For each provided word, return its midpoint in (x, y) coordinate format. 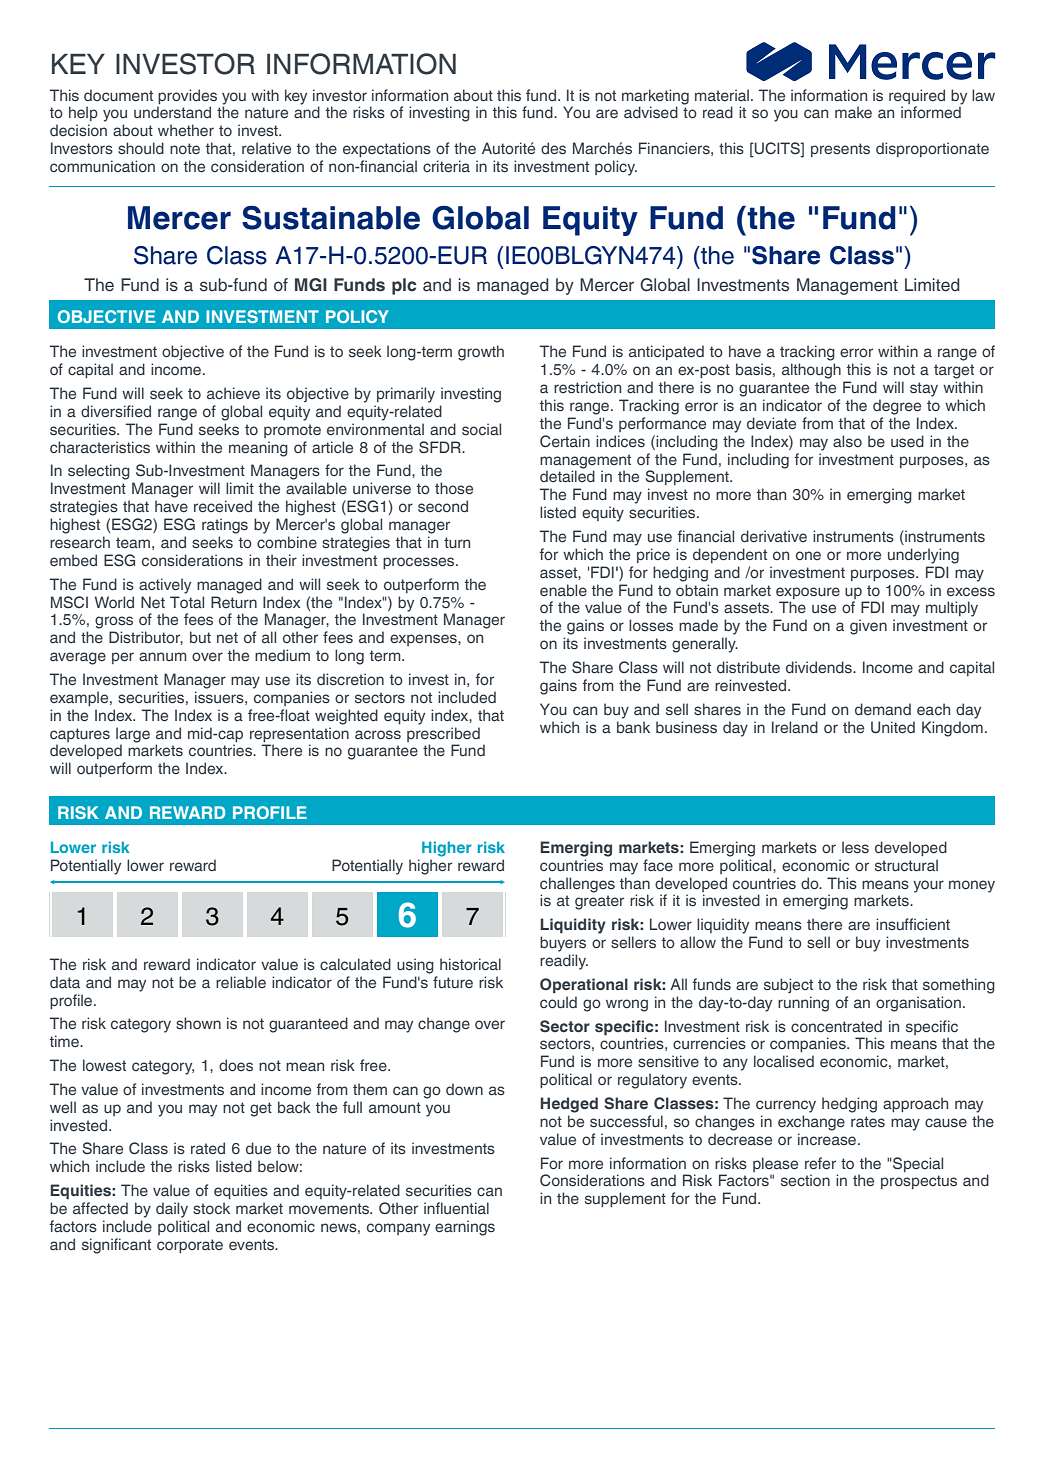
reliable (241, 982)
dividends (820, 667)
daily (172, 1210)
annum (163, 656)
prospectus (919, 1182)
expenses (424, 640)
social (481, 429)
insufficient (913, 924)
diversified (116, 411)
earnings (465, 1228)
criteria (446, 166)
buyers (563, 944)
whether (186, 130)
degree (897, 407)
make (853, 112)
